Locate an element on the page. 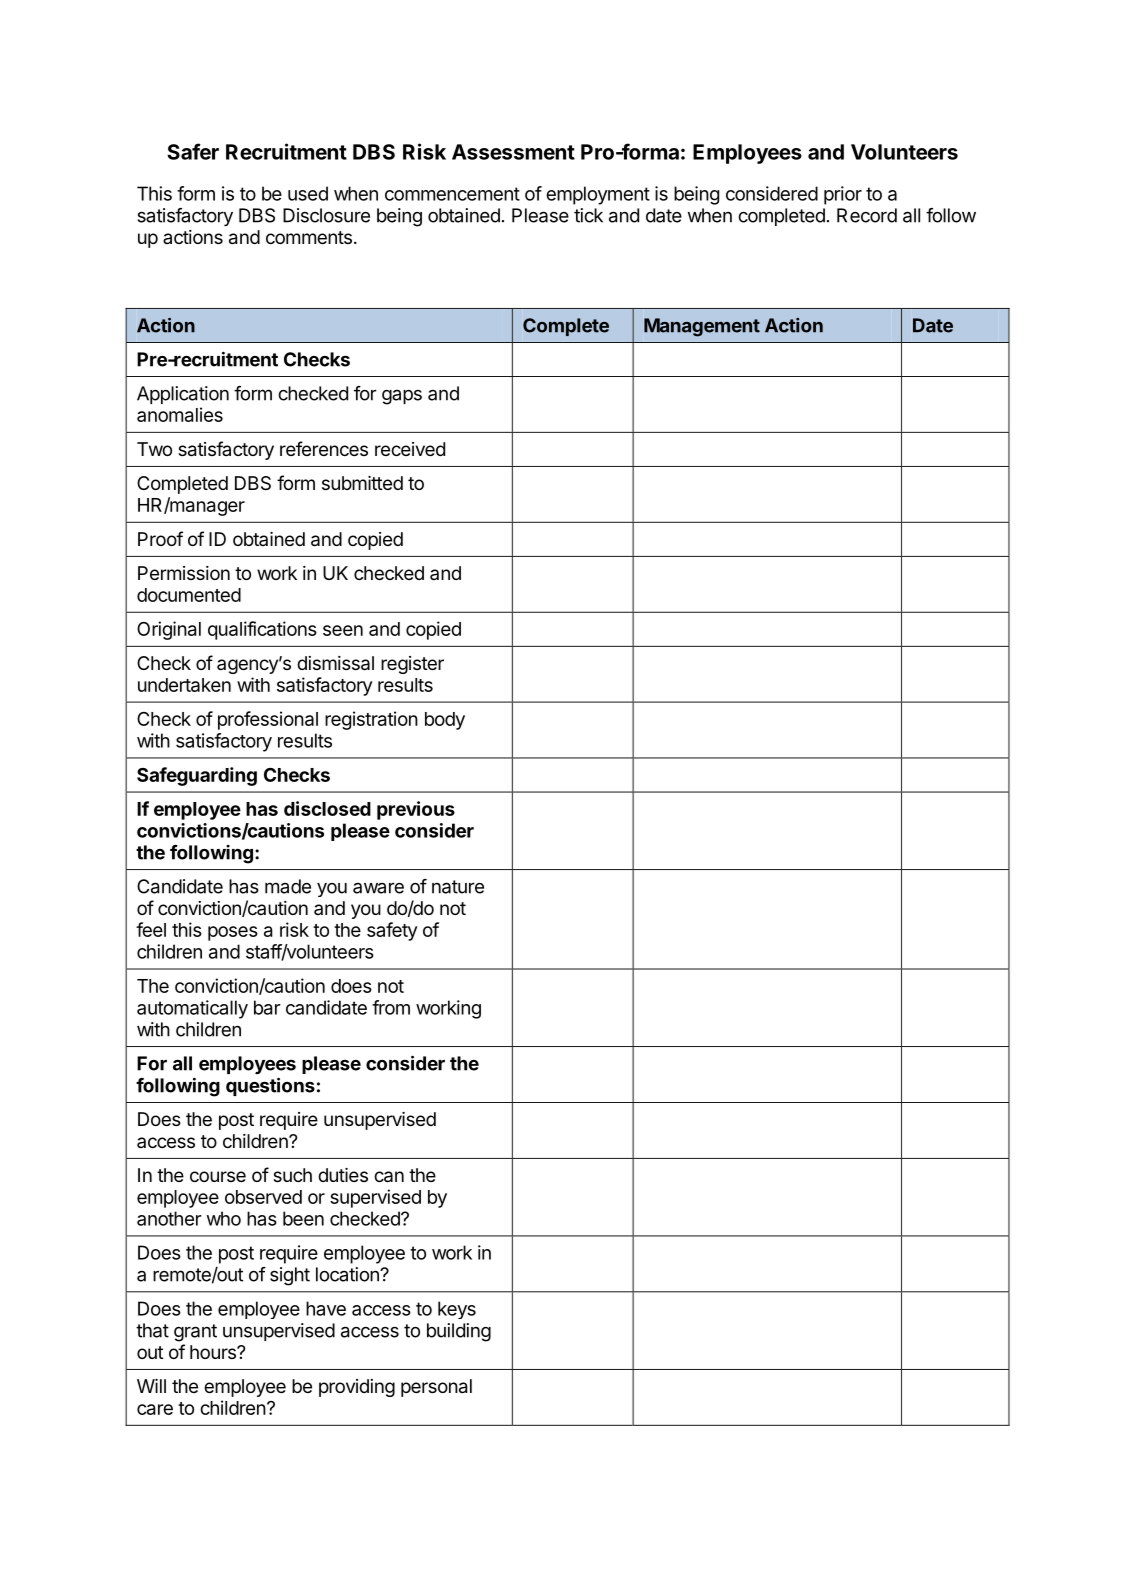 This image has height=1594, width=1127. building is located at coordinates (459, 1332).
